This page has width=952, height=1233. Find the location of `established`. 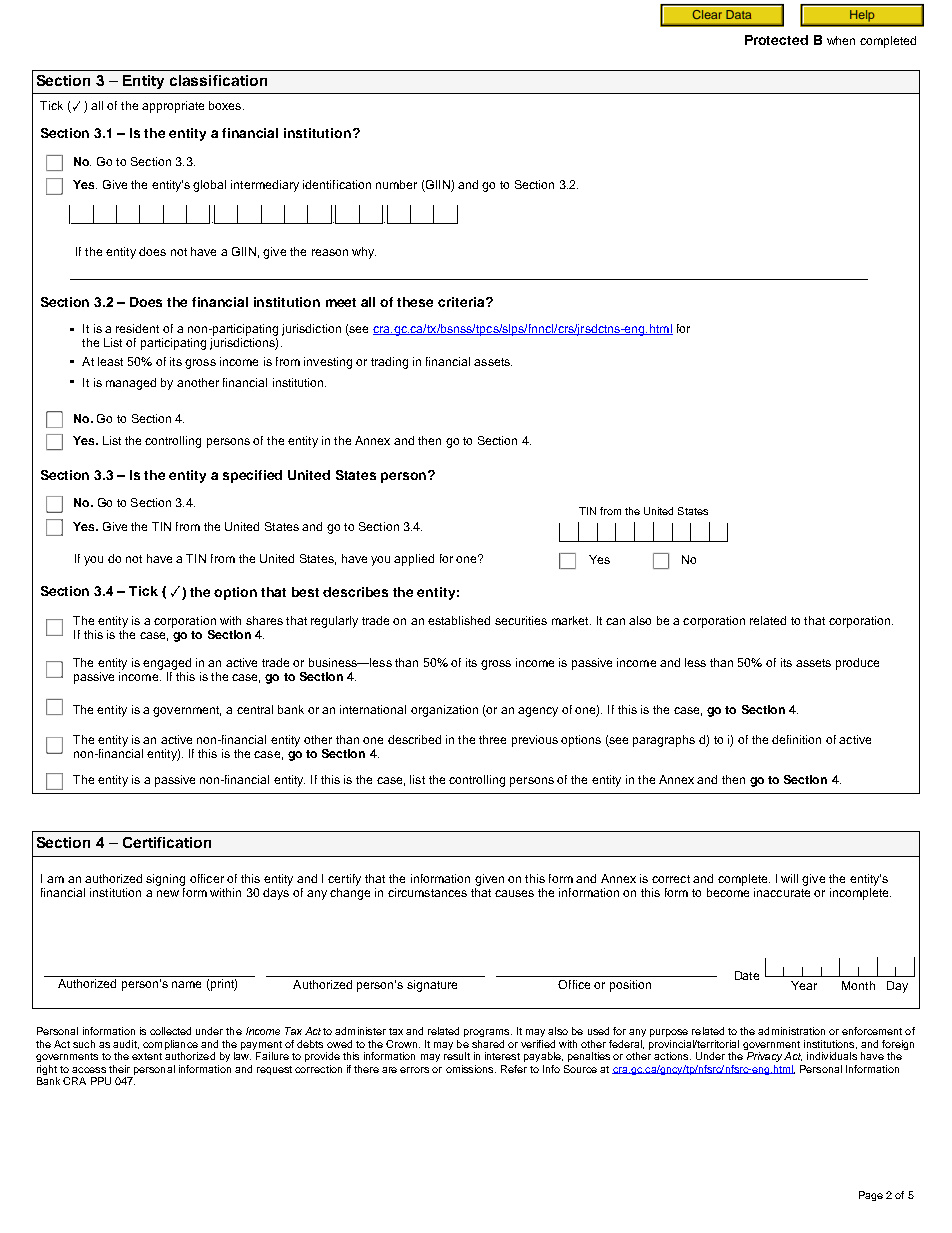

established is located at coordinates (459, 620).
